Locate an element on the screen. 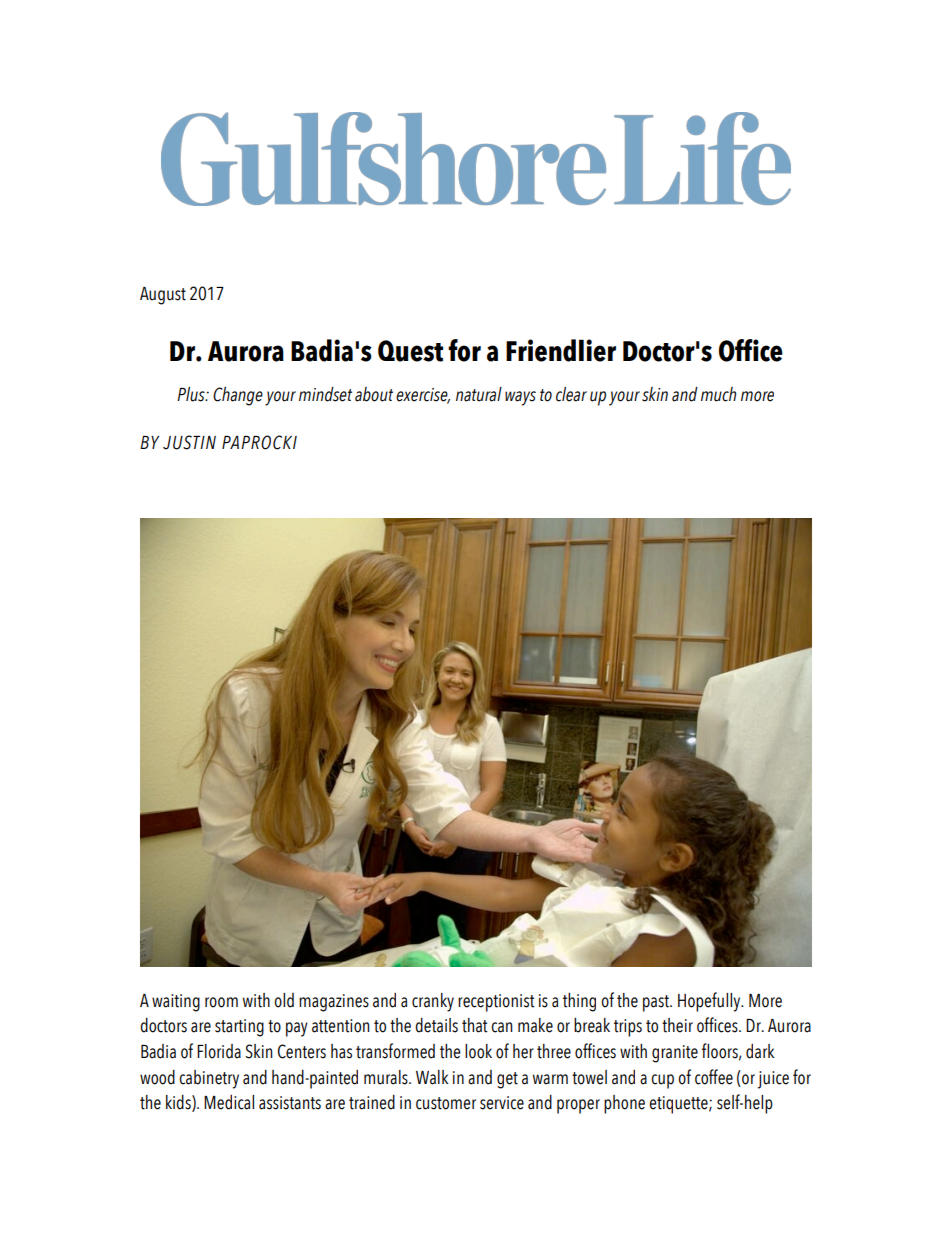 Image resolution: width=952 pixels, height=1233 pixels. August is located at coordinates (163, 296).
